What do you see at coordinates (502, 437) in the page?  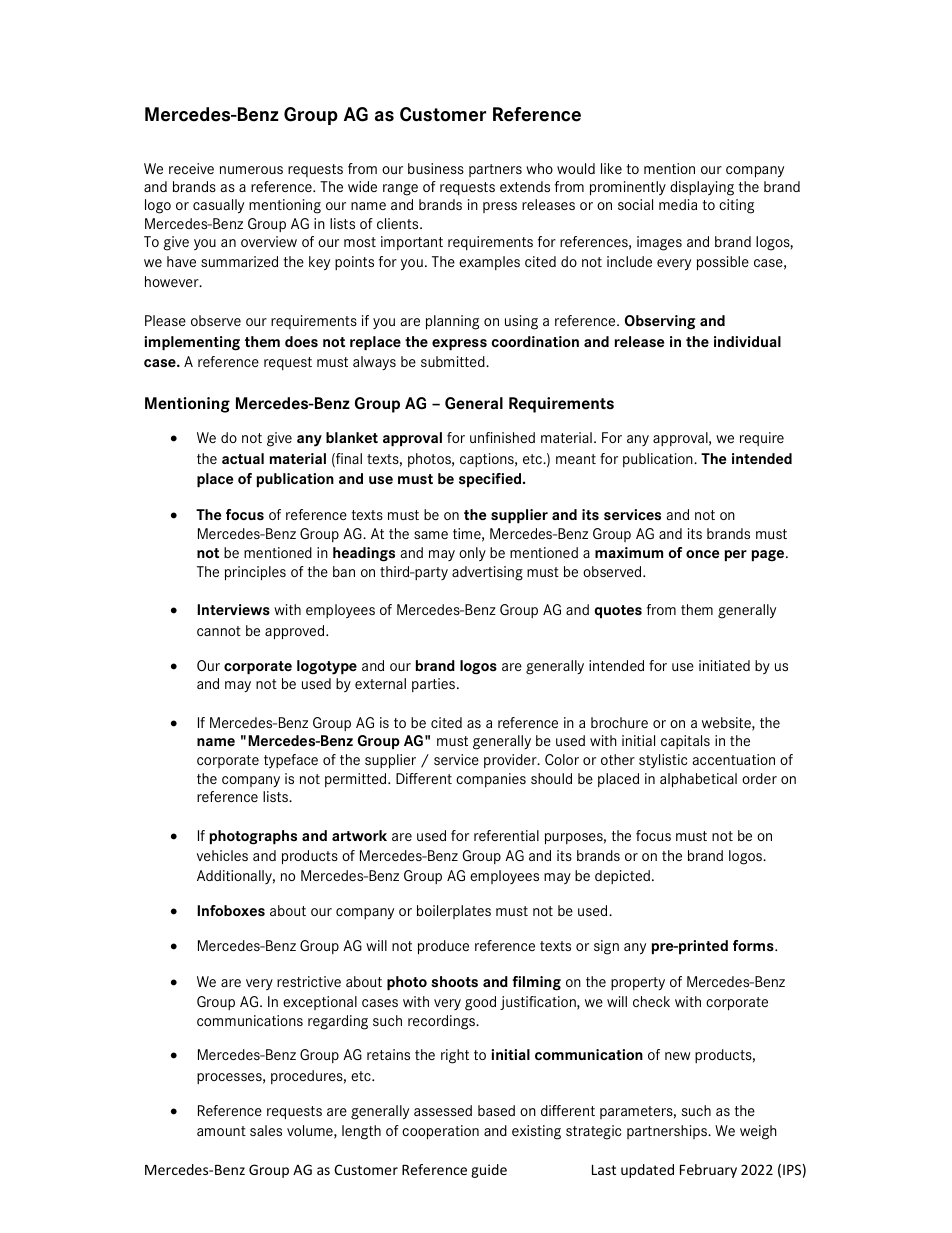 I see `unfinished` at bounding box center [502, 437].
